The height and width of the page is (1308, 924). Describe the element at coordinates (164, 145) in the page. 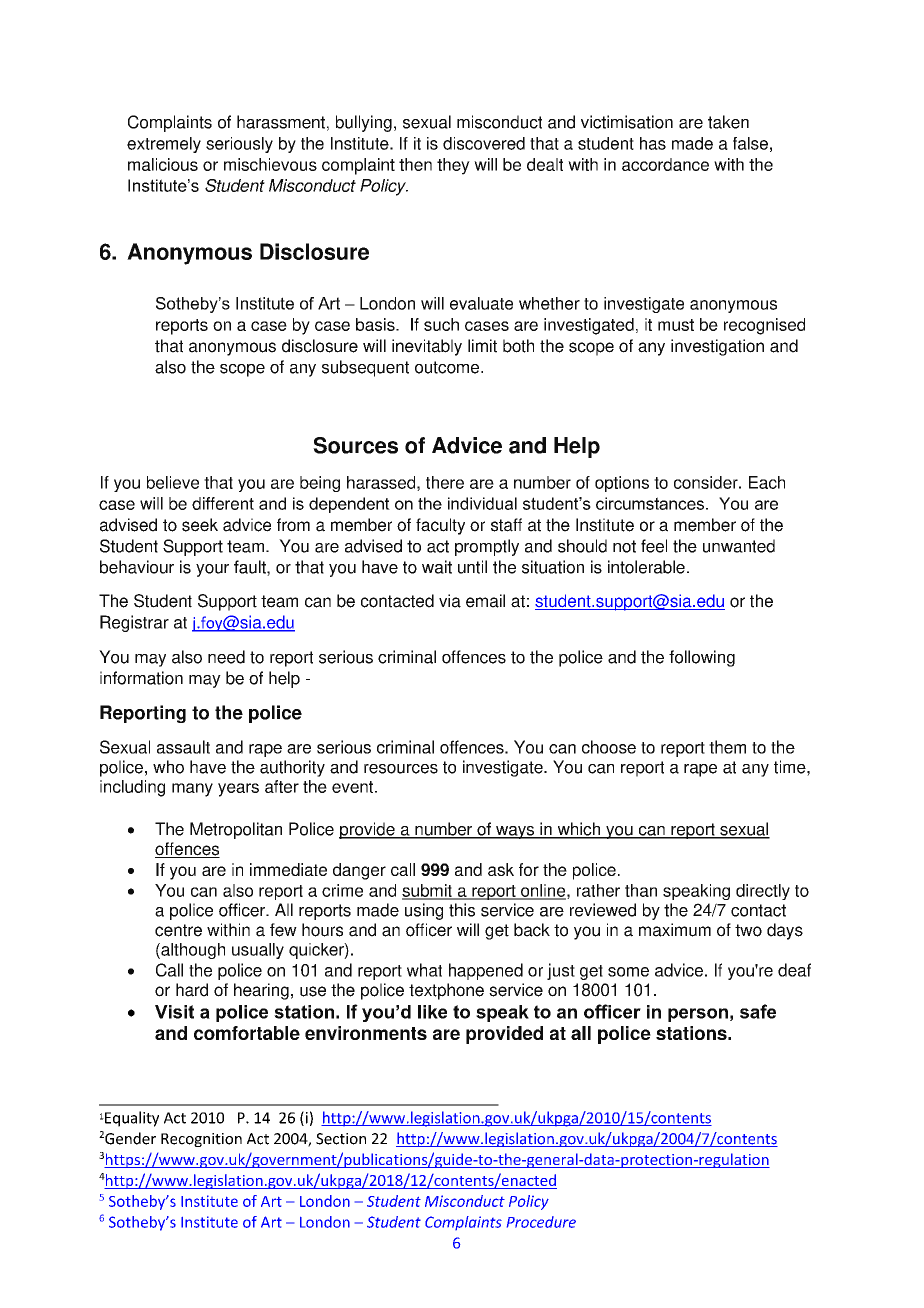

I see `extremely` at that location.
